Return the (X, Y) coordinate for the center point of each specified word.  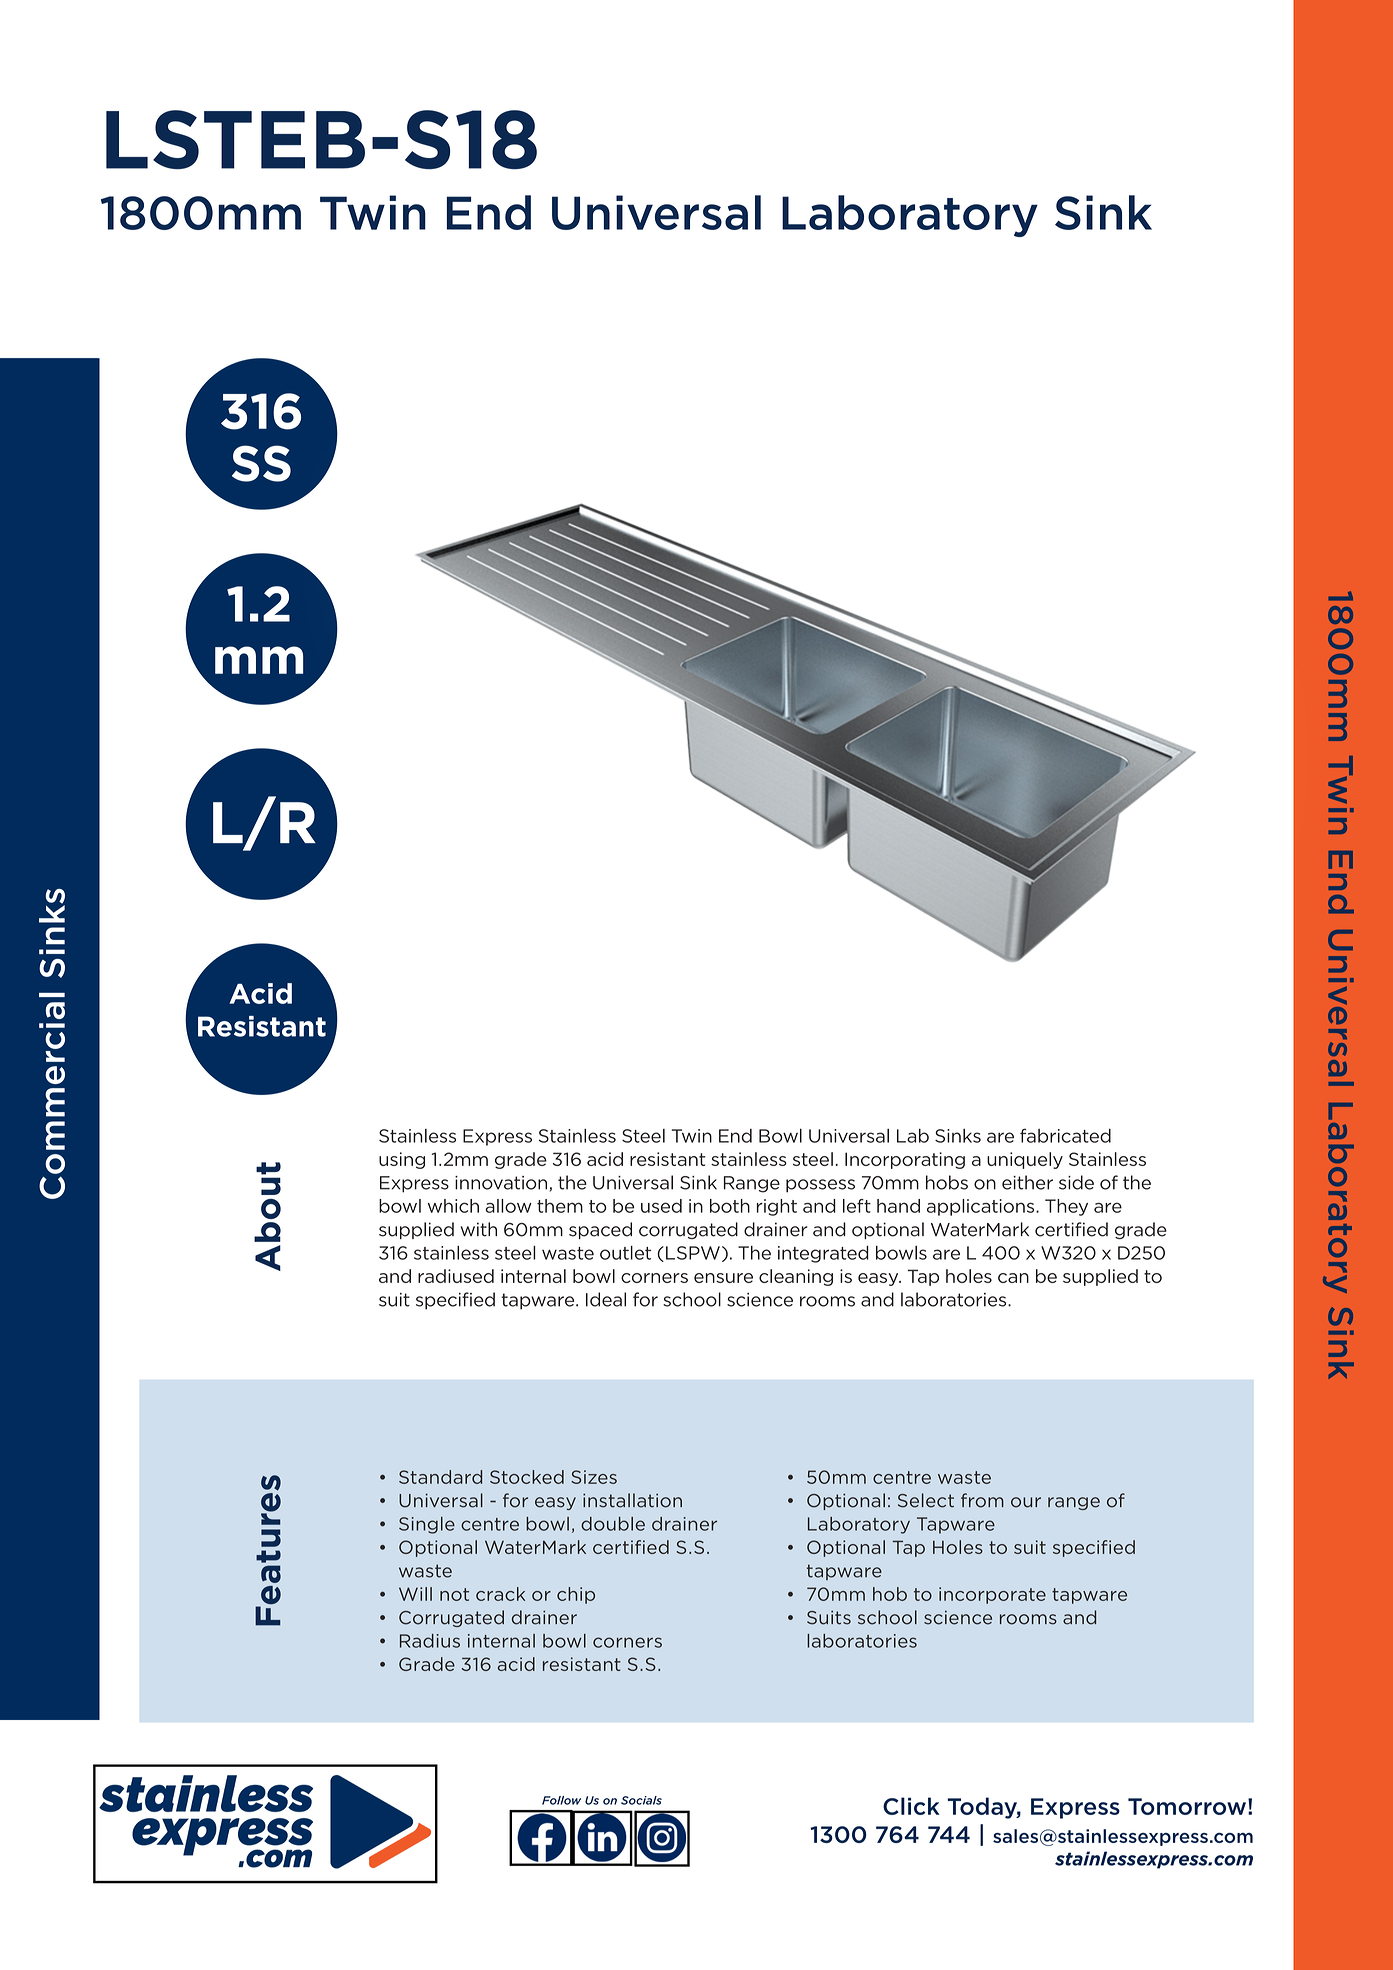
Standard (440, 1477)
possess (820, 1186)
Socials (641, 1800)
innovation (501, 1183)
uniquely (1025, 1160)
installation (632, 1500)
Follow (561, 1800)
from (982, 1500)
